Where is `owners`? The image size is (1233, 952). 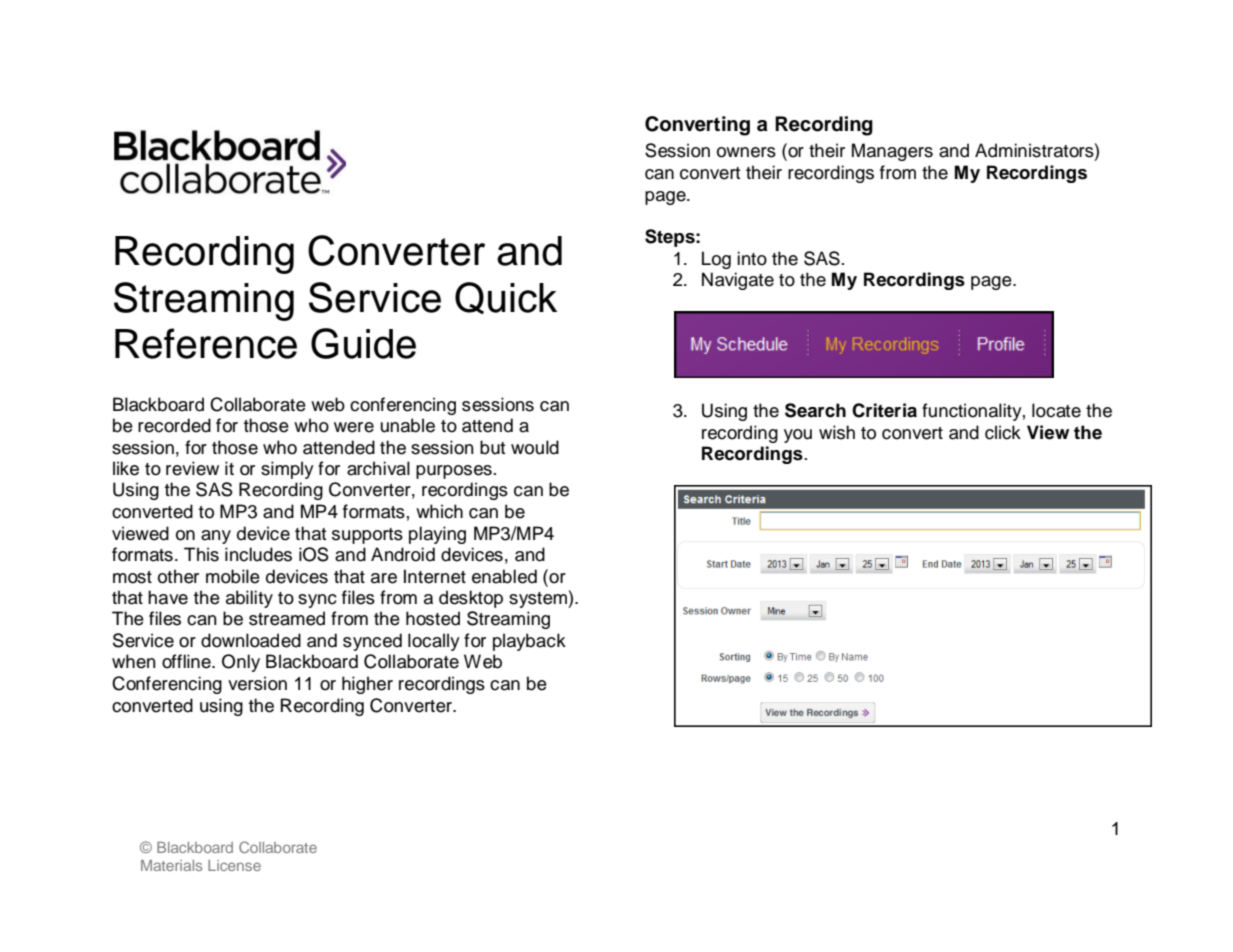 owners is located at coordinates (746, 152).
